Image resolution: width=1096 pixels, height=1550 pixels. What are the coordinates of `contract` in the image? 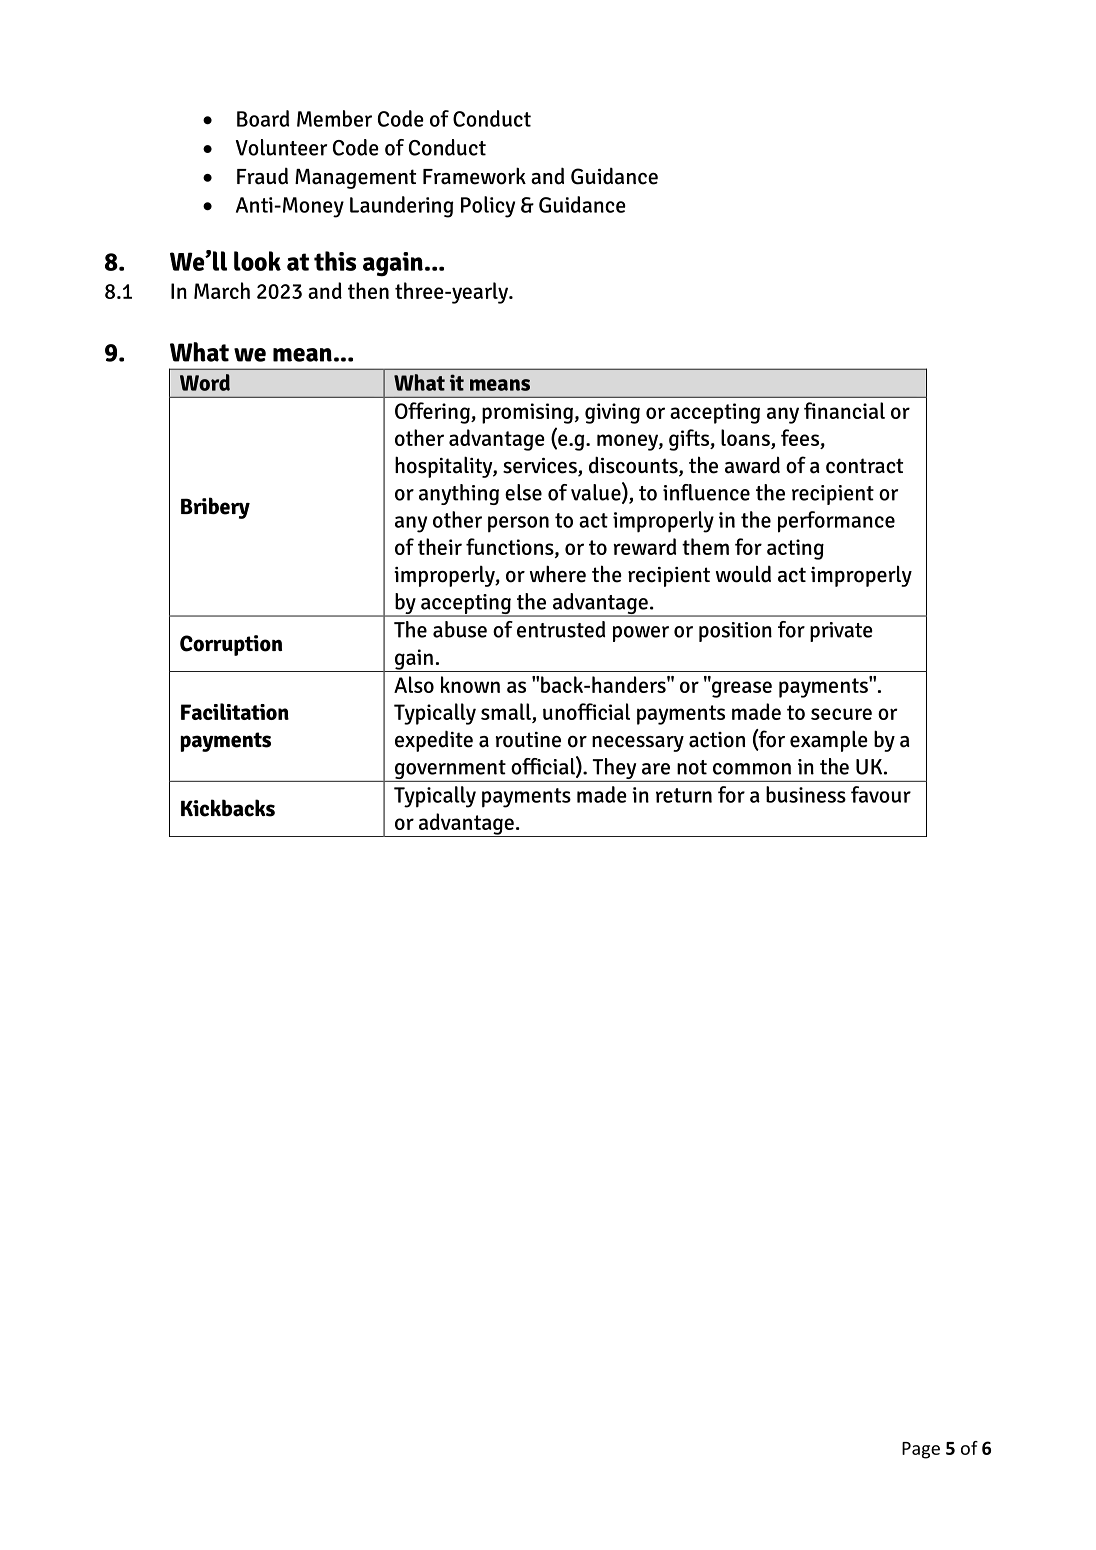 It's located at (864, 466).
